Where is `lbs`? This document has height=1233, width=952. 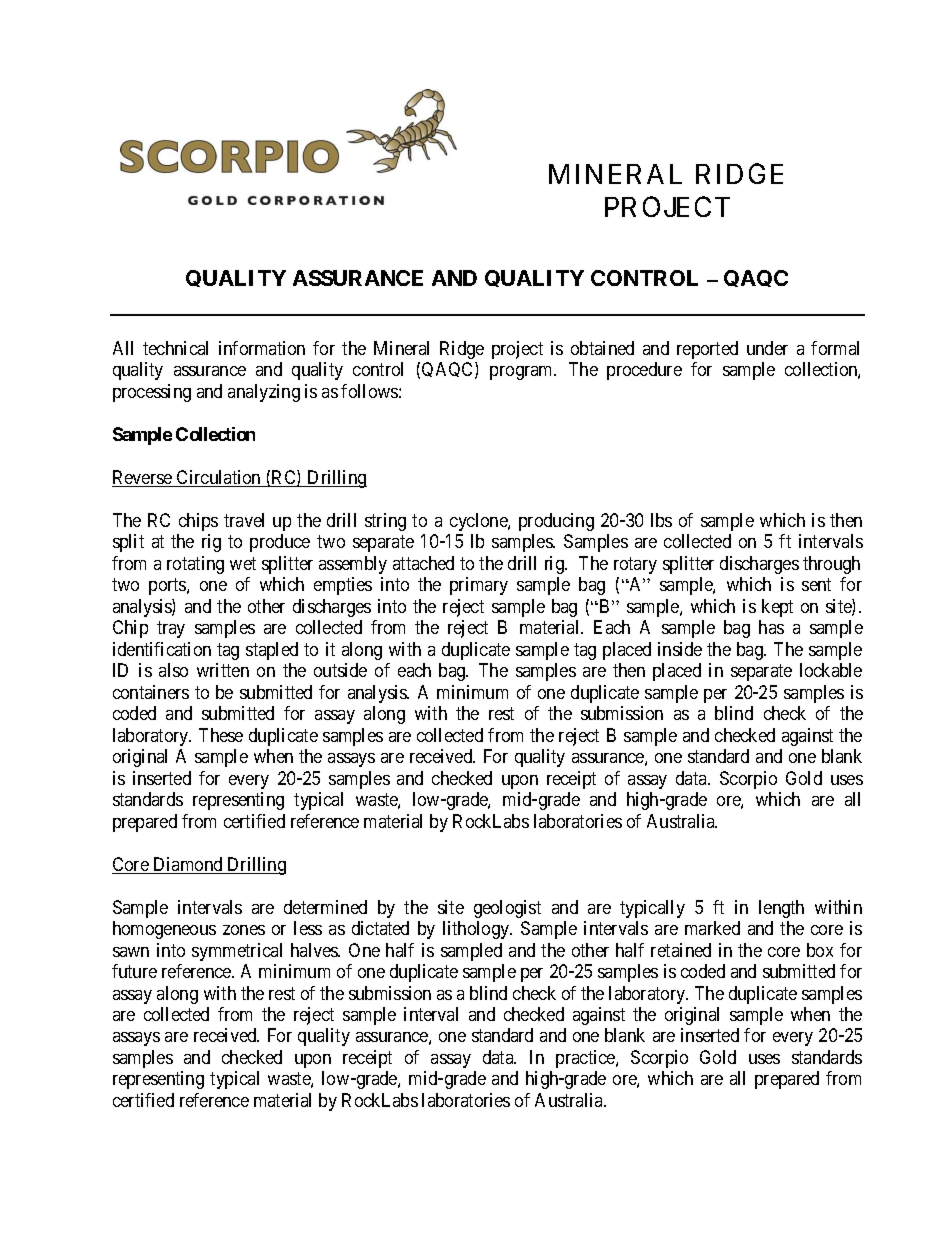 lbs is located at coordinates (661, 520).
